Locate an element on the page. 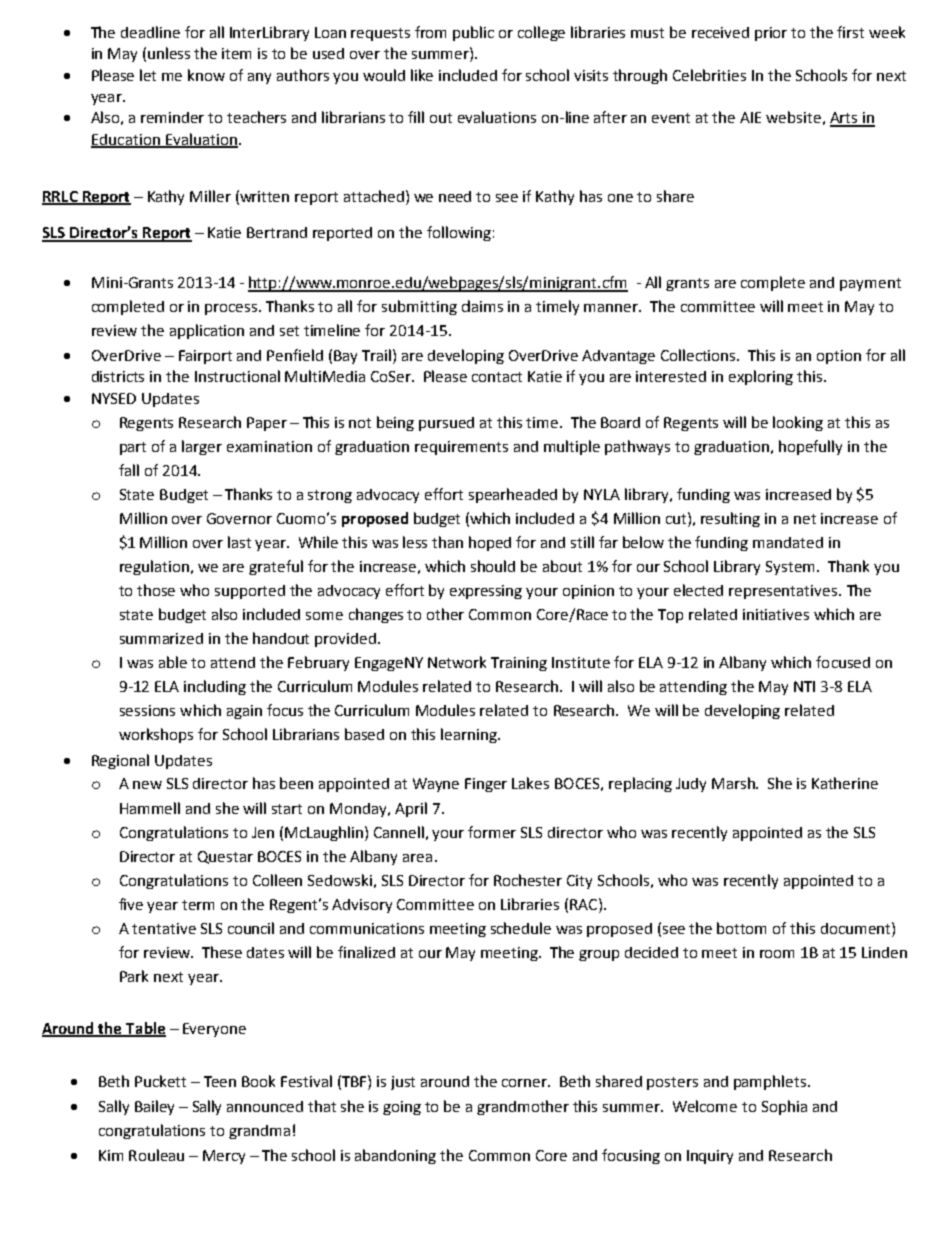  spearheaded is located at coordinates (513, 495).
